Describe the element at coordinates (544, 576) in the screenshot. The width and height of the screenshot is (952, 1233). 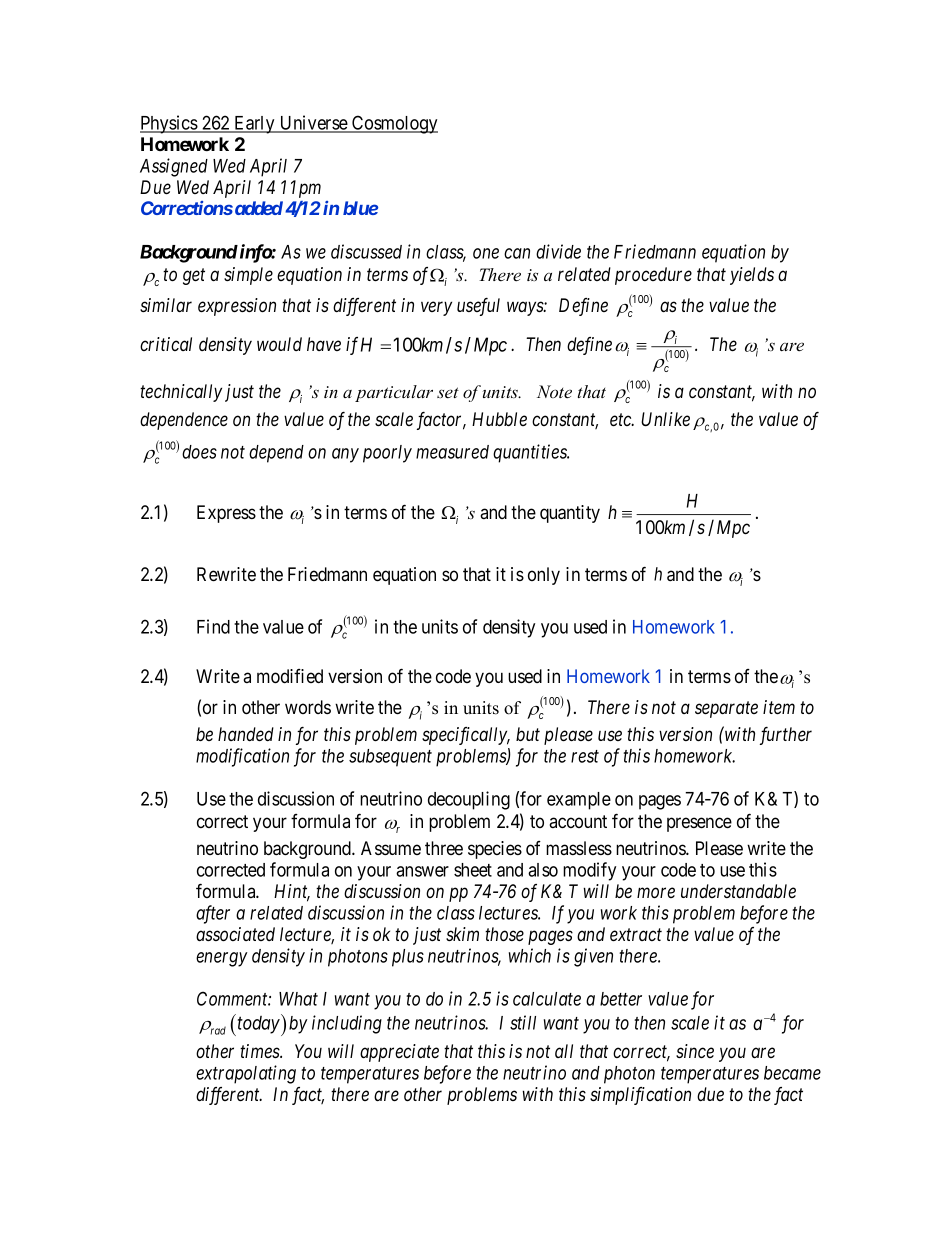
I see `only` at that location.
